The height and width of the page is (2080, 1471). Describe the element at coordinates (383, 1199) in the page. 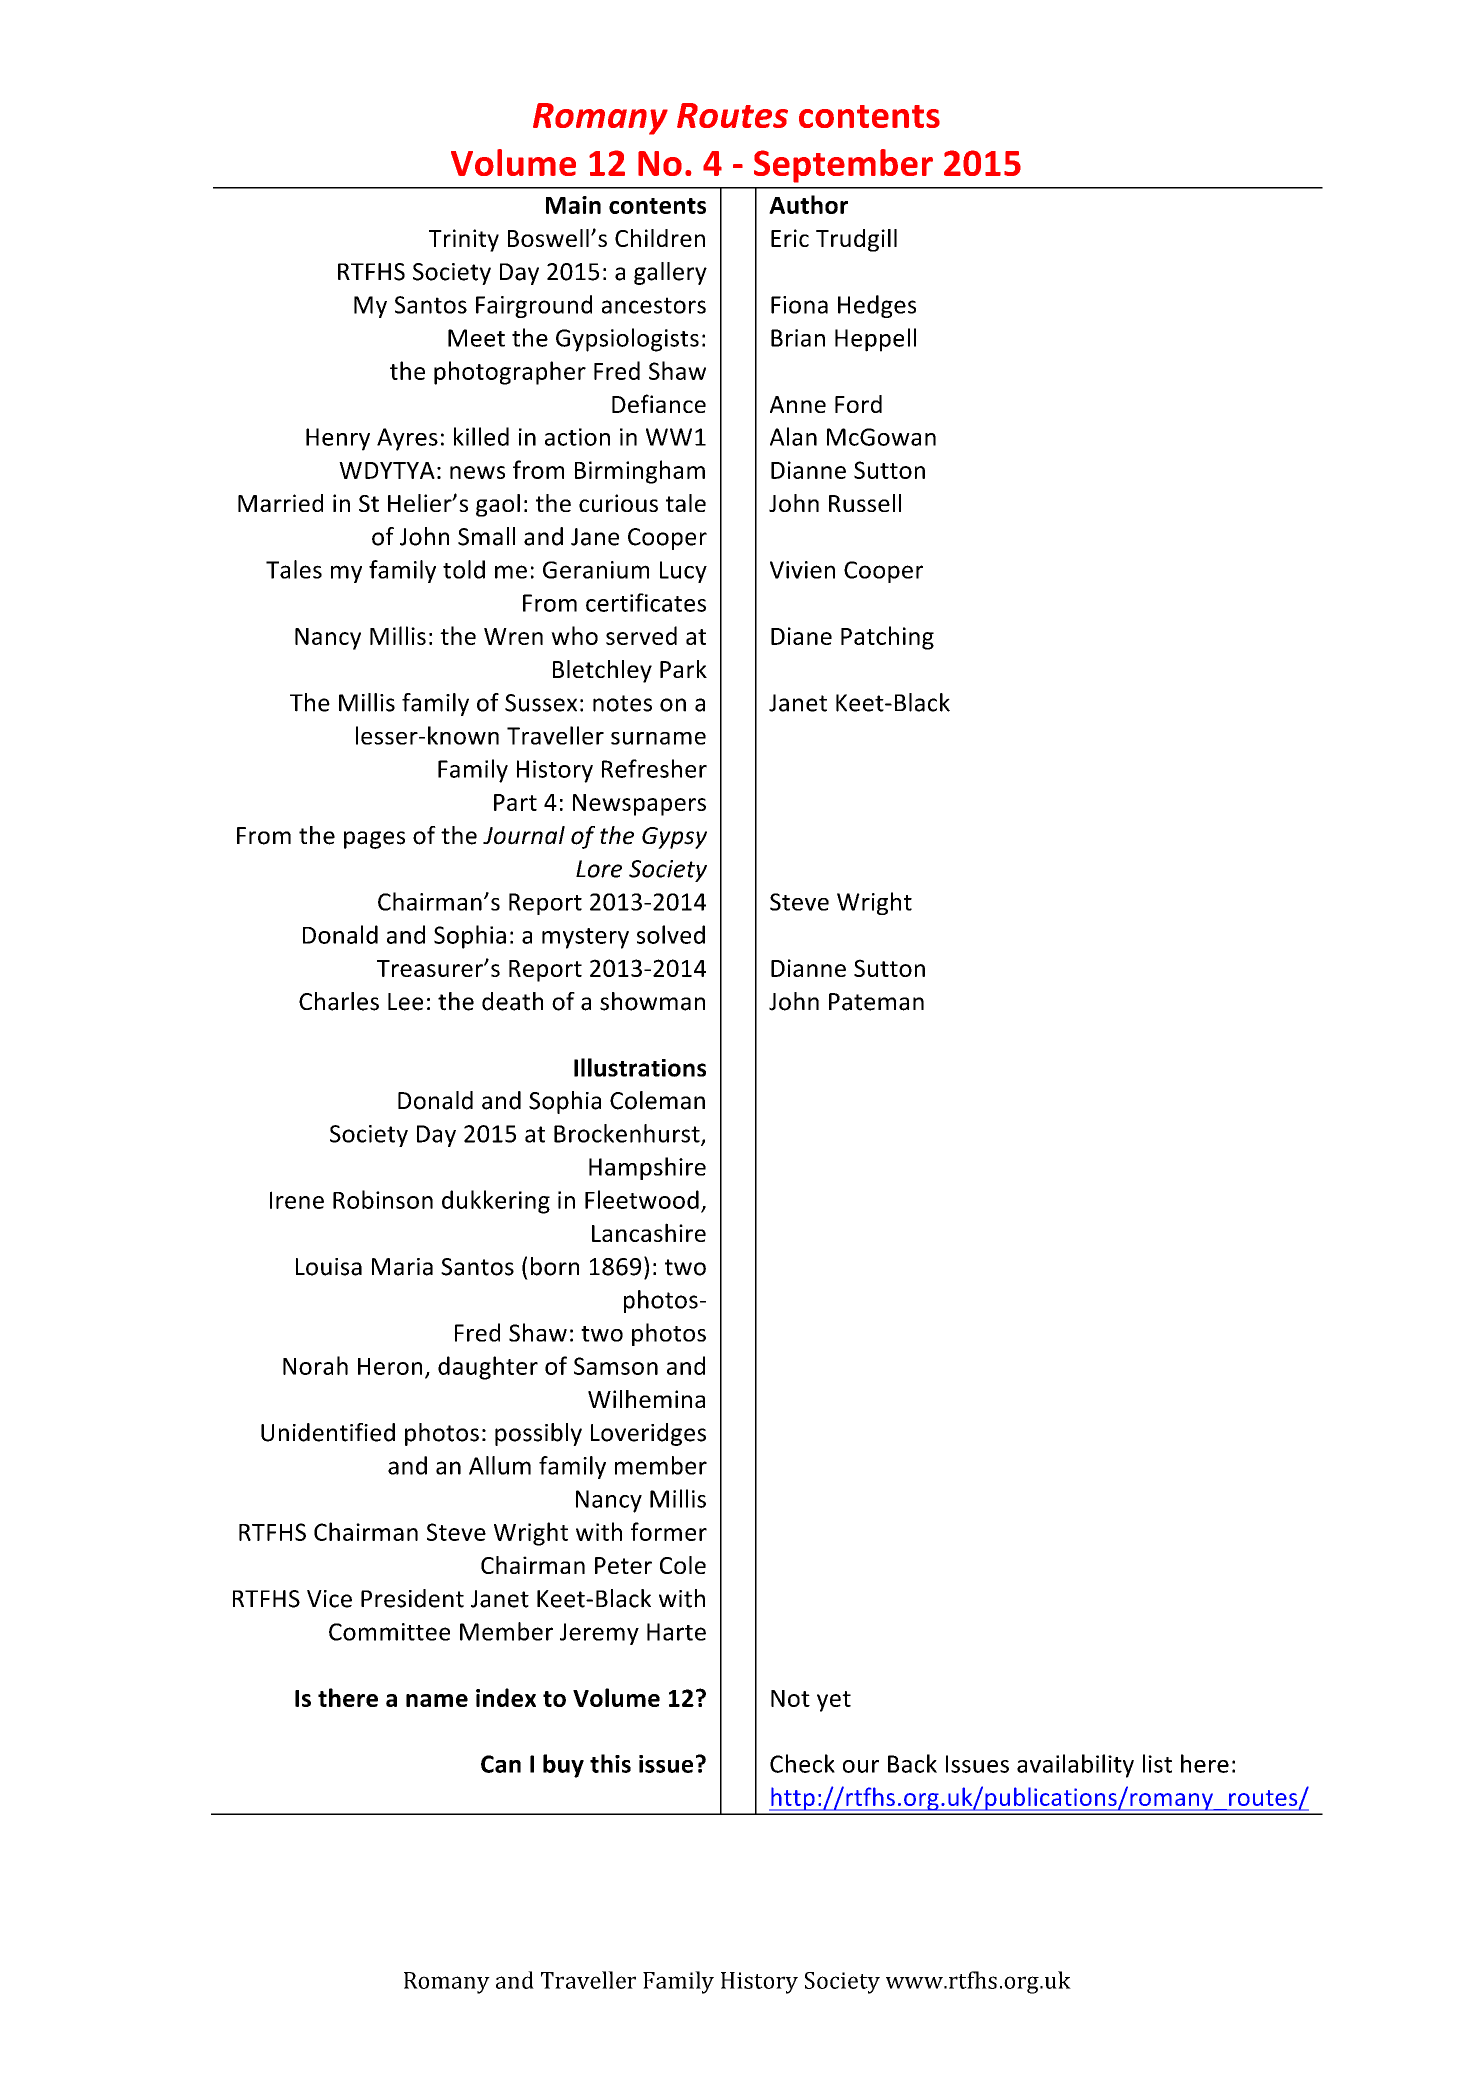

I see `Robinson` at that location.
